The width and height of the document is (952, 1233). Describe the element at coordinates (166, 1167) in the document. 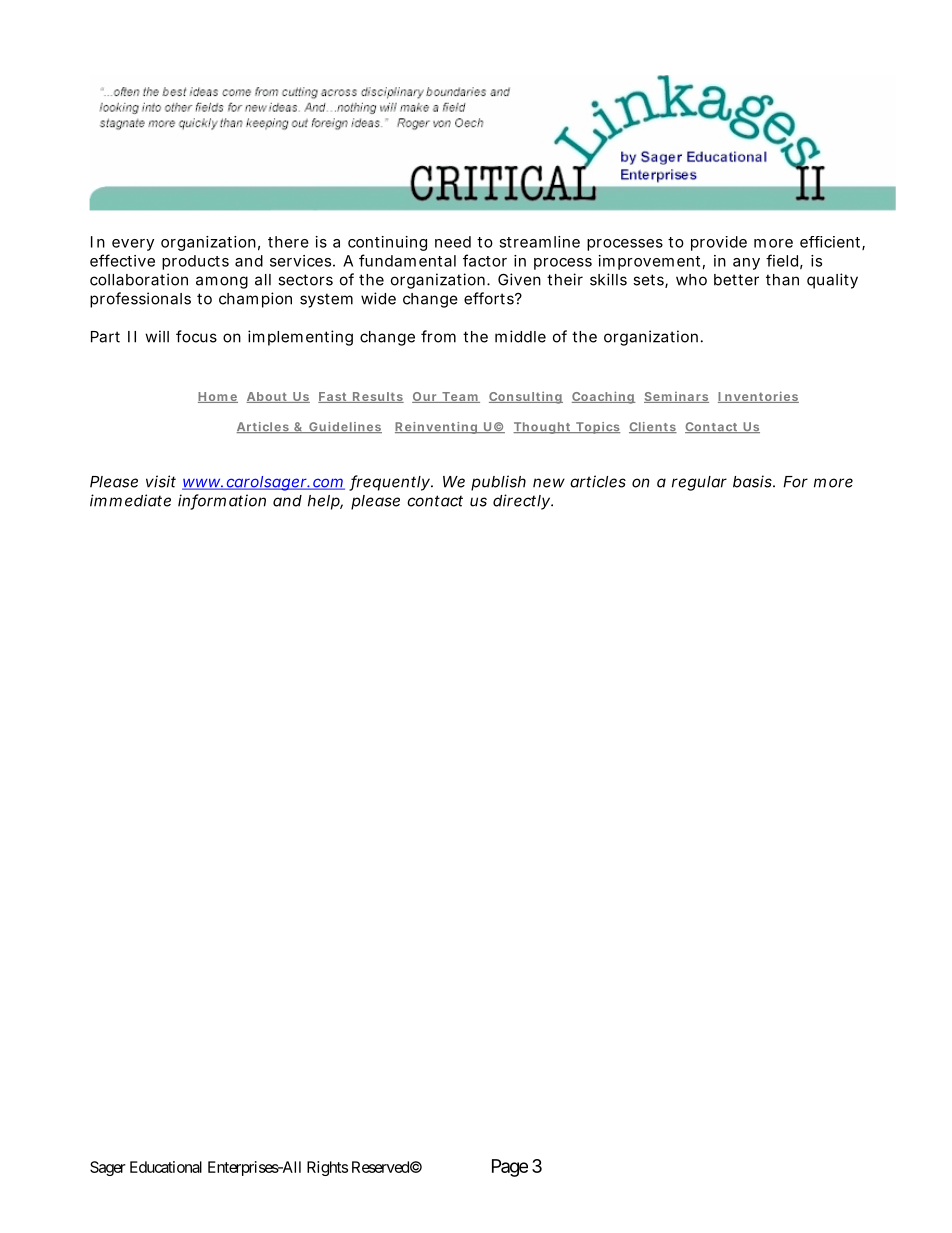

I see `Educational` at that location.
